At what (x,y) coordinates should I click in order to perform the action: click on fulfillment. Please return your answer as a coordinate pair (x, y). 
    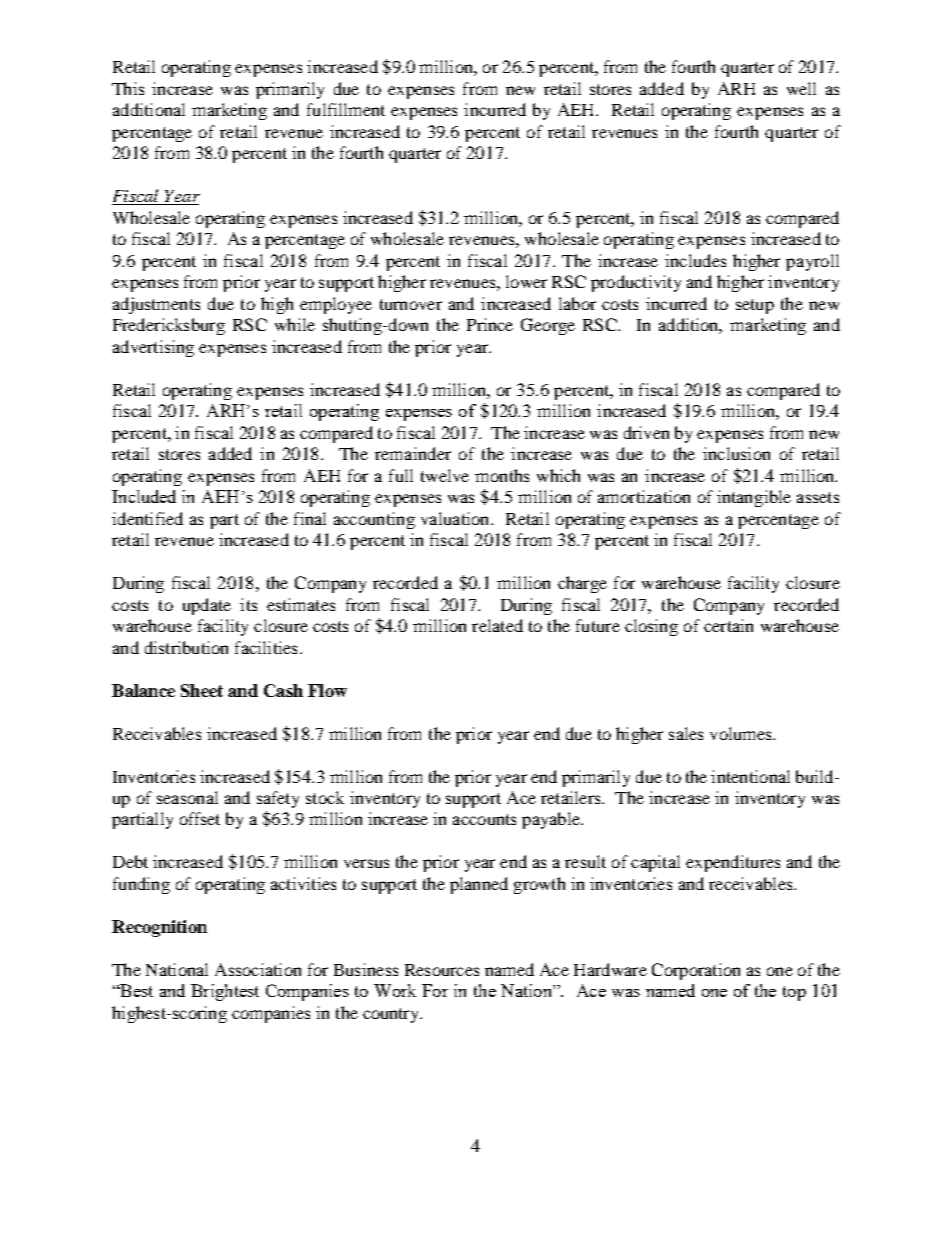
    Looking at the image, I should click on (346, 109).
